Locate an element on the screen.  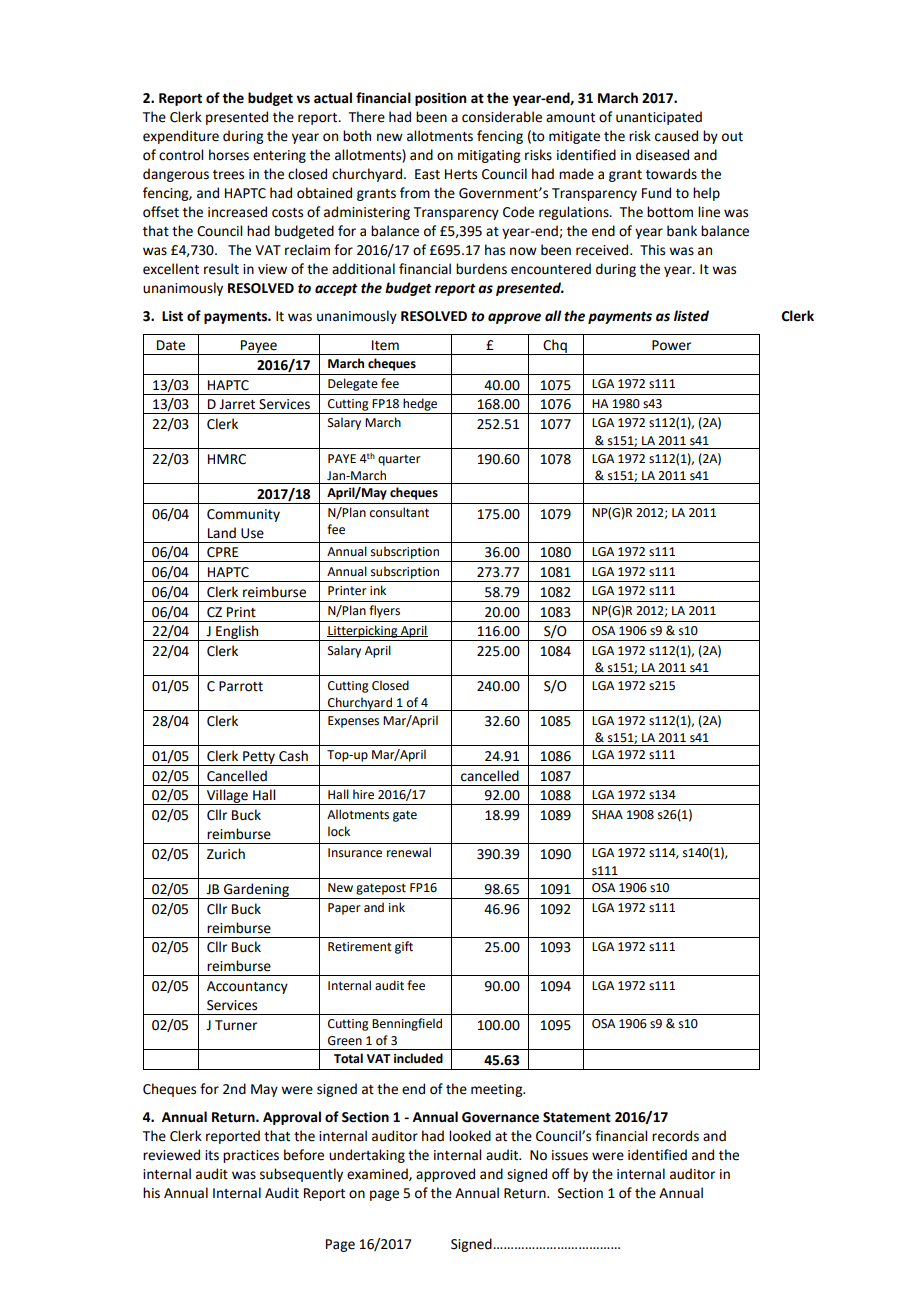
HMRC is located at coordinates (227, 459).
